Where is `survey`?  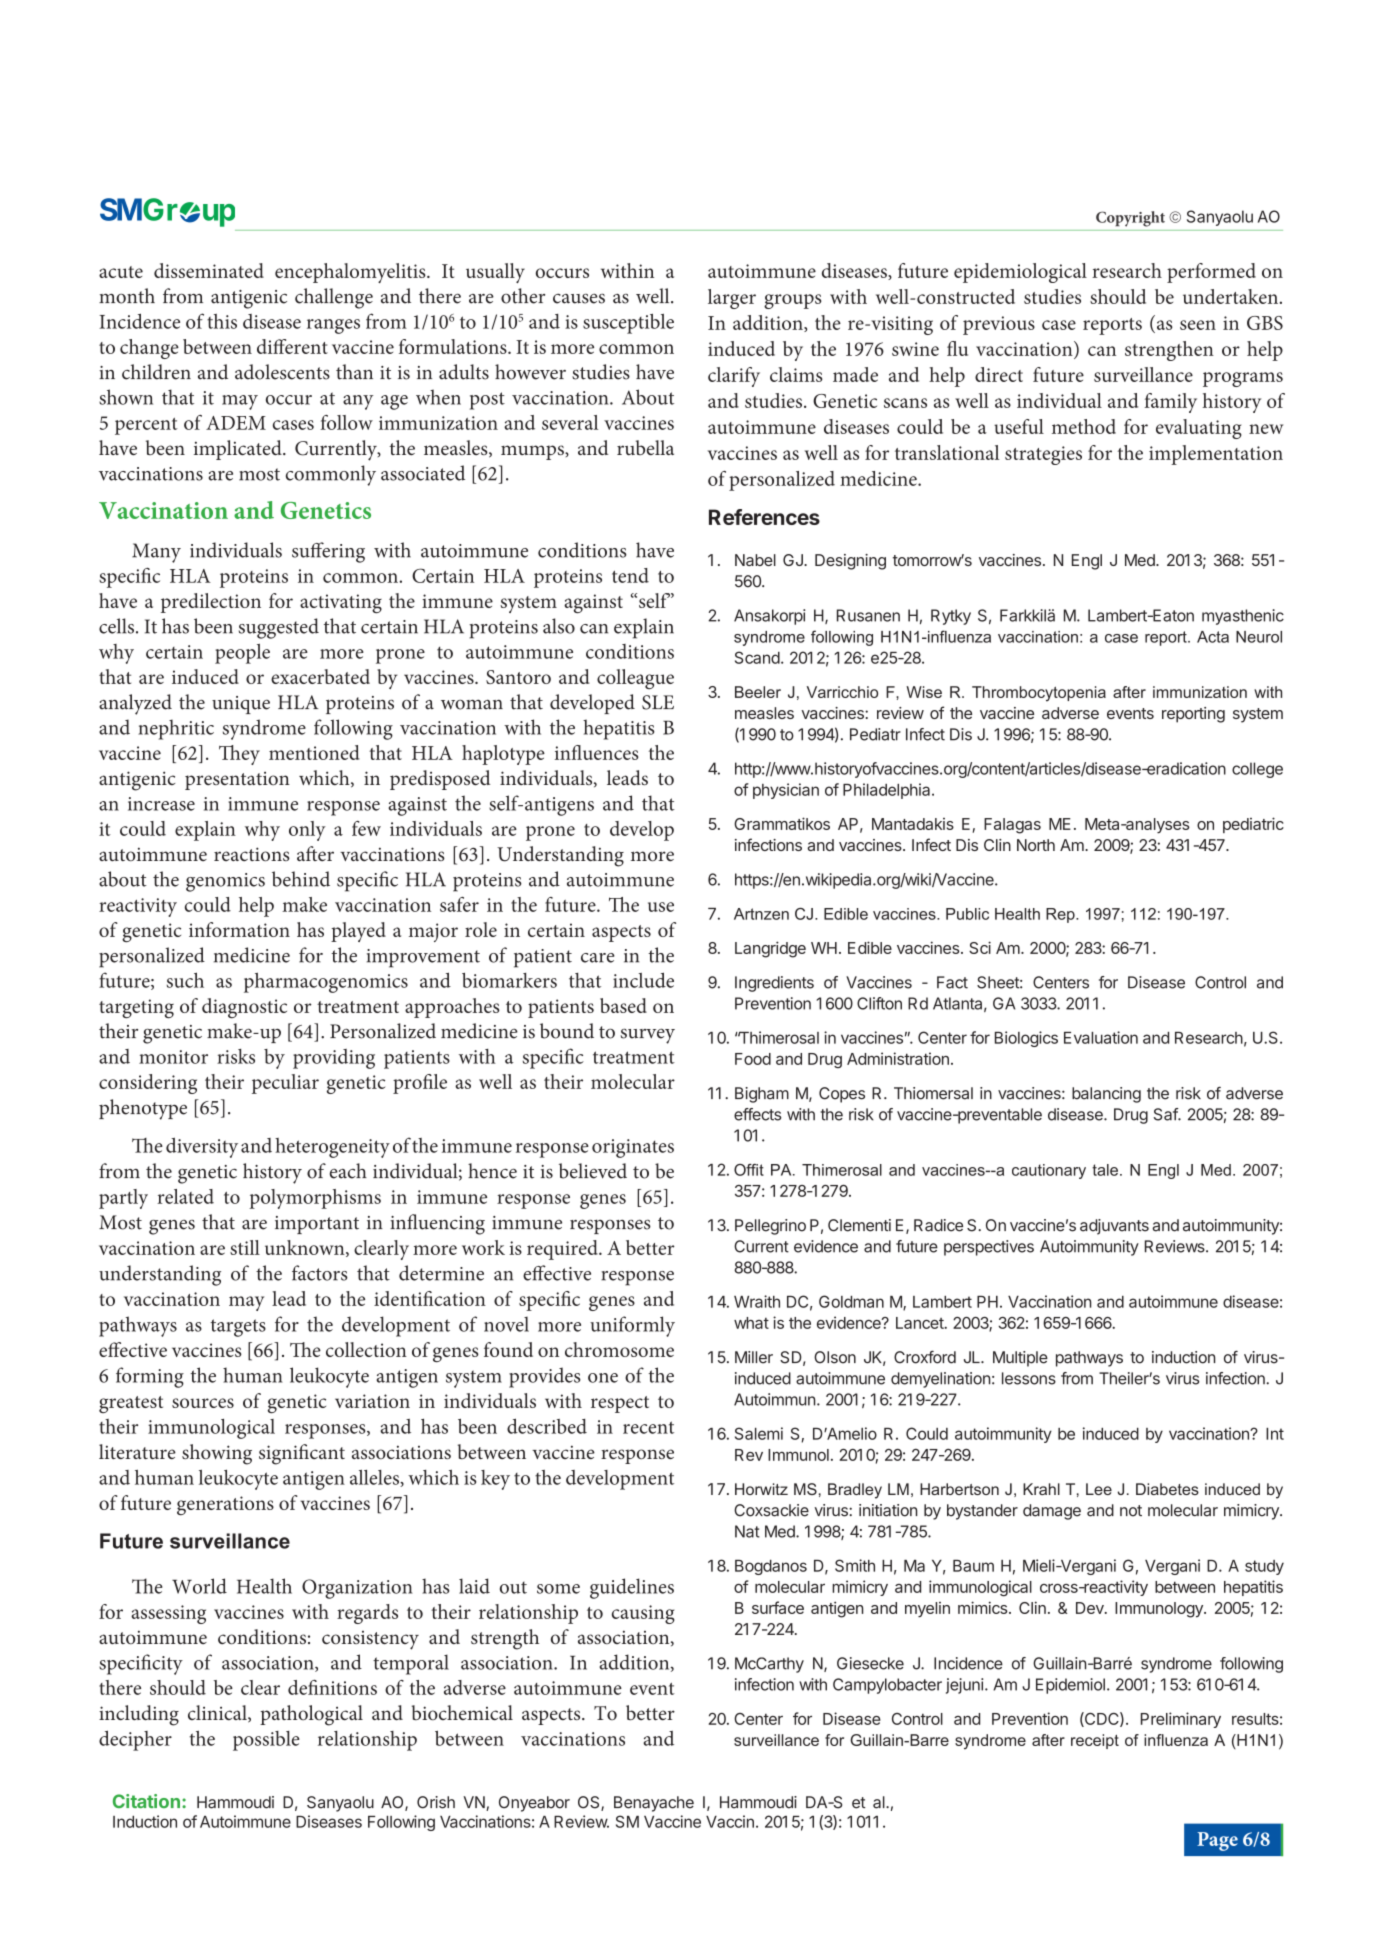
survey is located at coordinates (648, 1036).
